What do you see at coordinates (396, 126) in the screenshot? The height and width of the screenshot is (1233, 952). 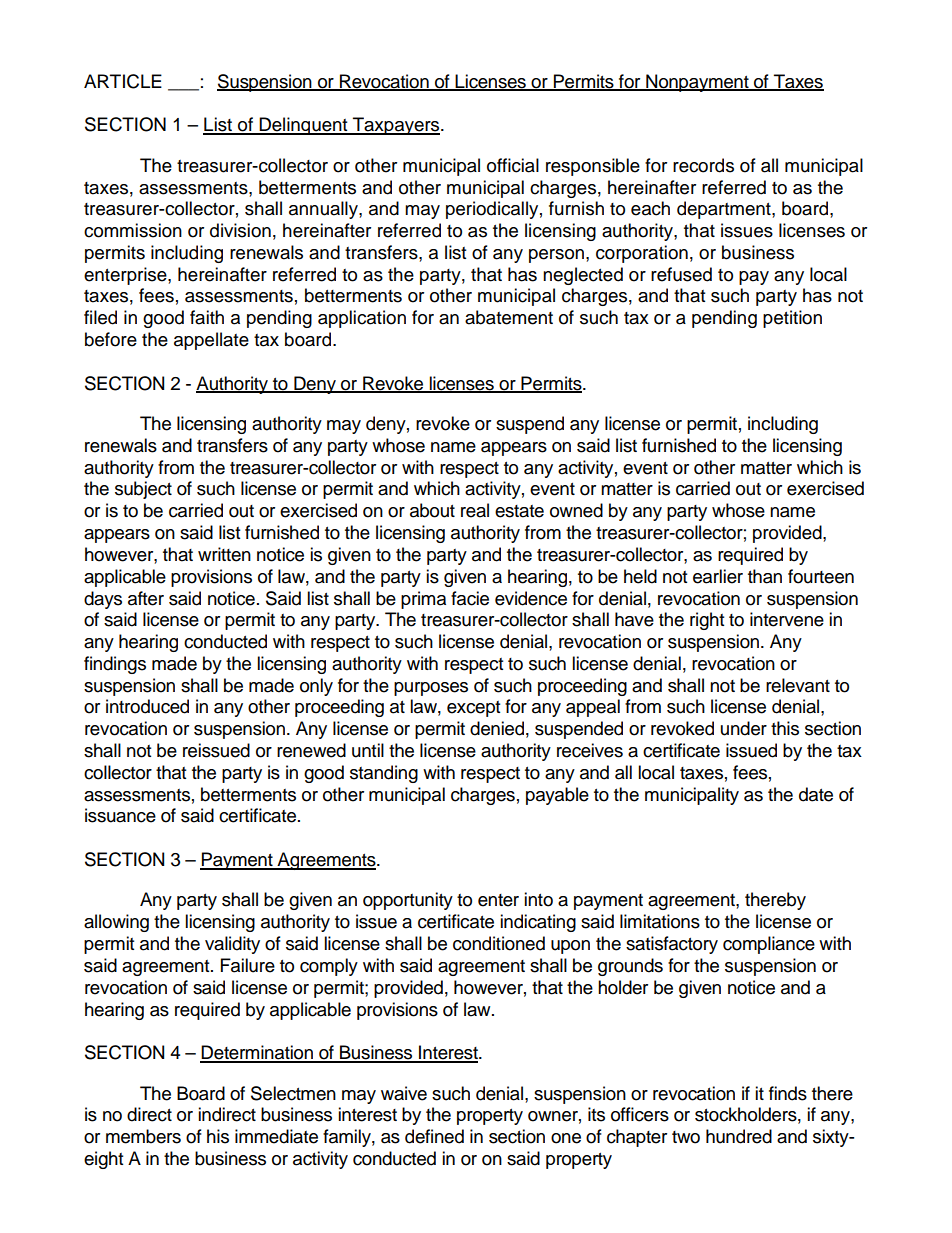 I see `Taxpayers` at bounding box center [396, 126].
